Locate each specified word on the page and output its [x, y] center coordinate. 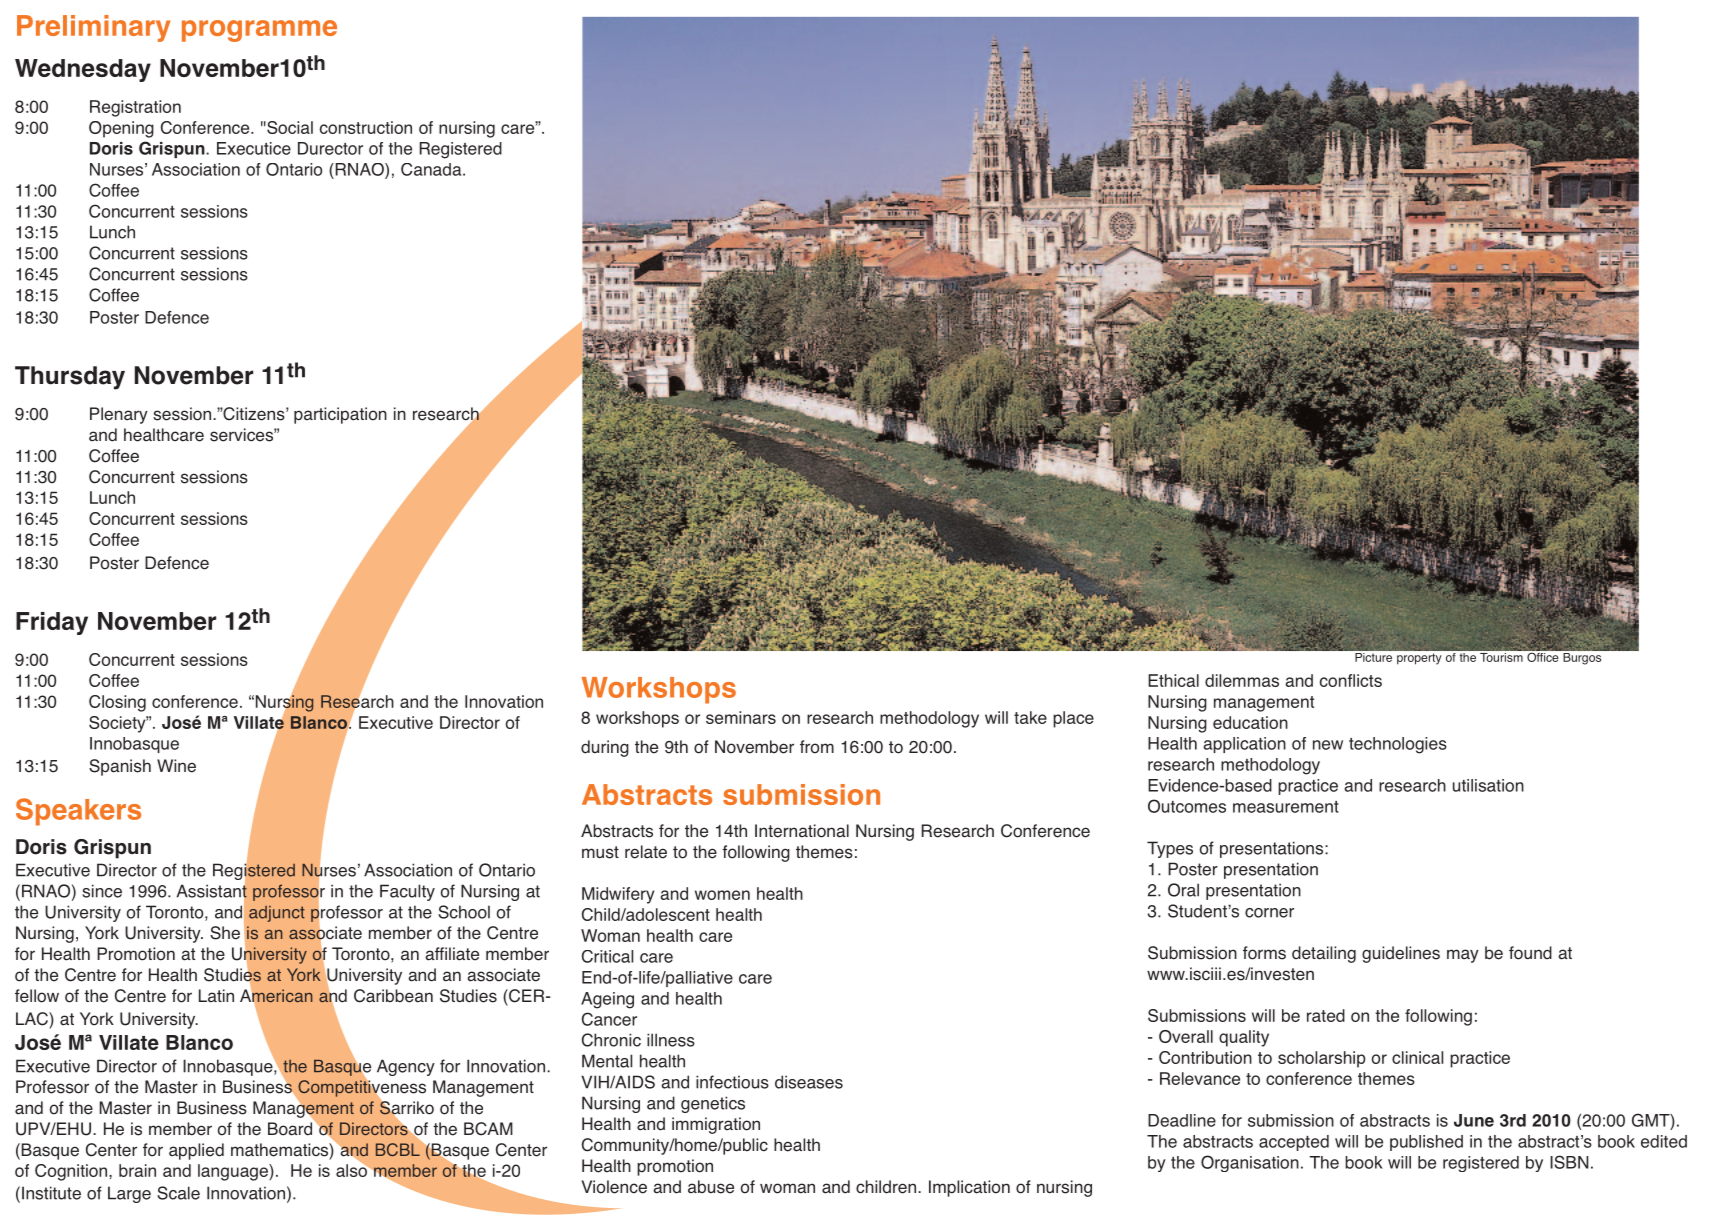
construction [366, 127]
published [1426, 1143]
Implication [969, 1188]
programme [259, 31]
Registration [135, 108]
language [234, 1172]
